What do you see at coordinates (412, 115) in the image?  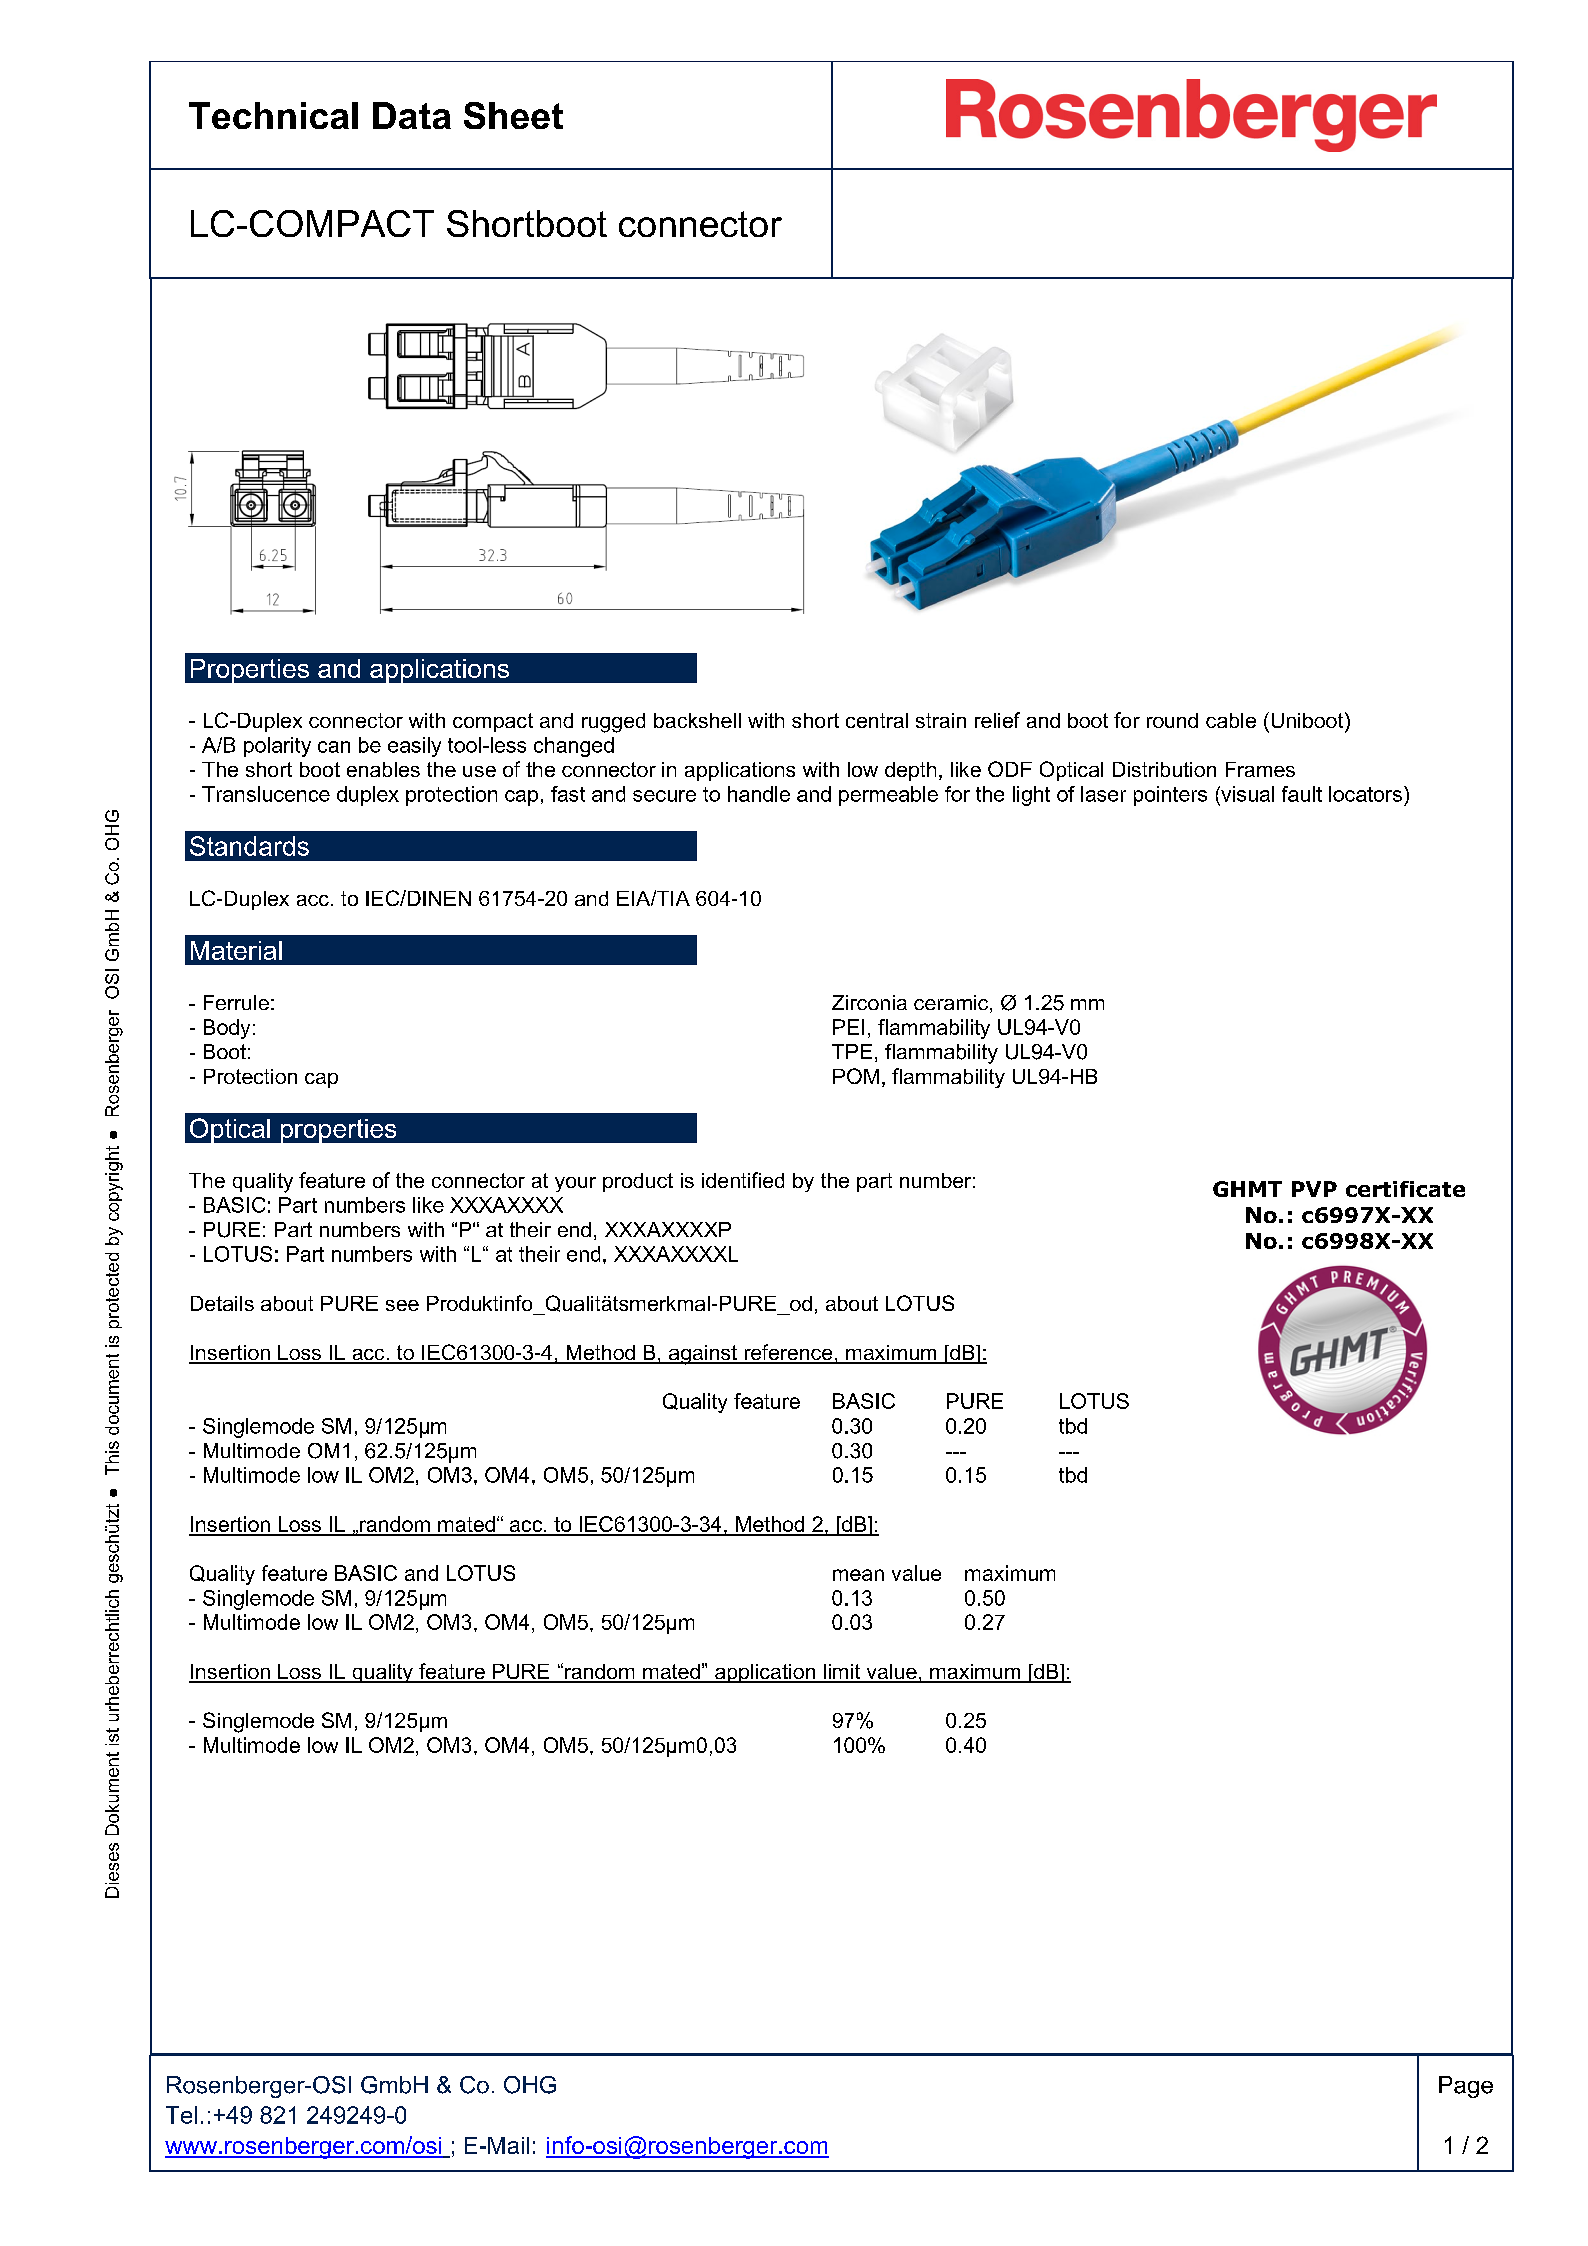 I see `Data` at bounding box center [412, 115].
